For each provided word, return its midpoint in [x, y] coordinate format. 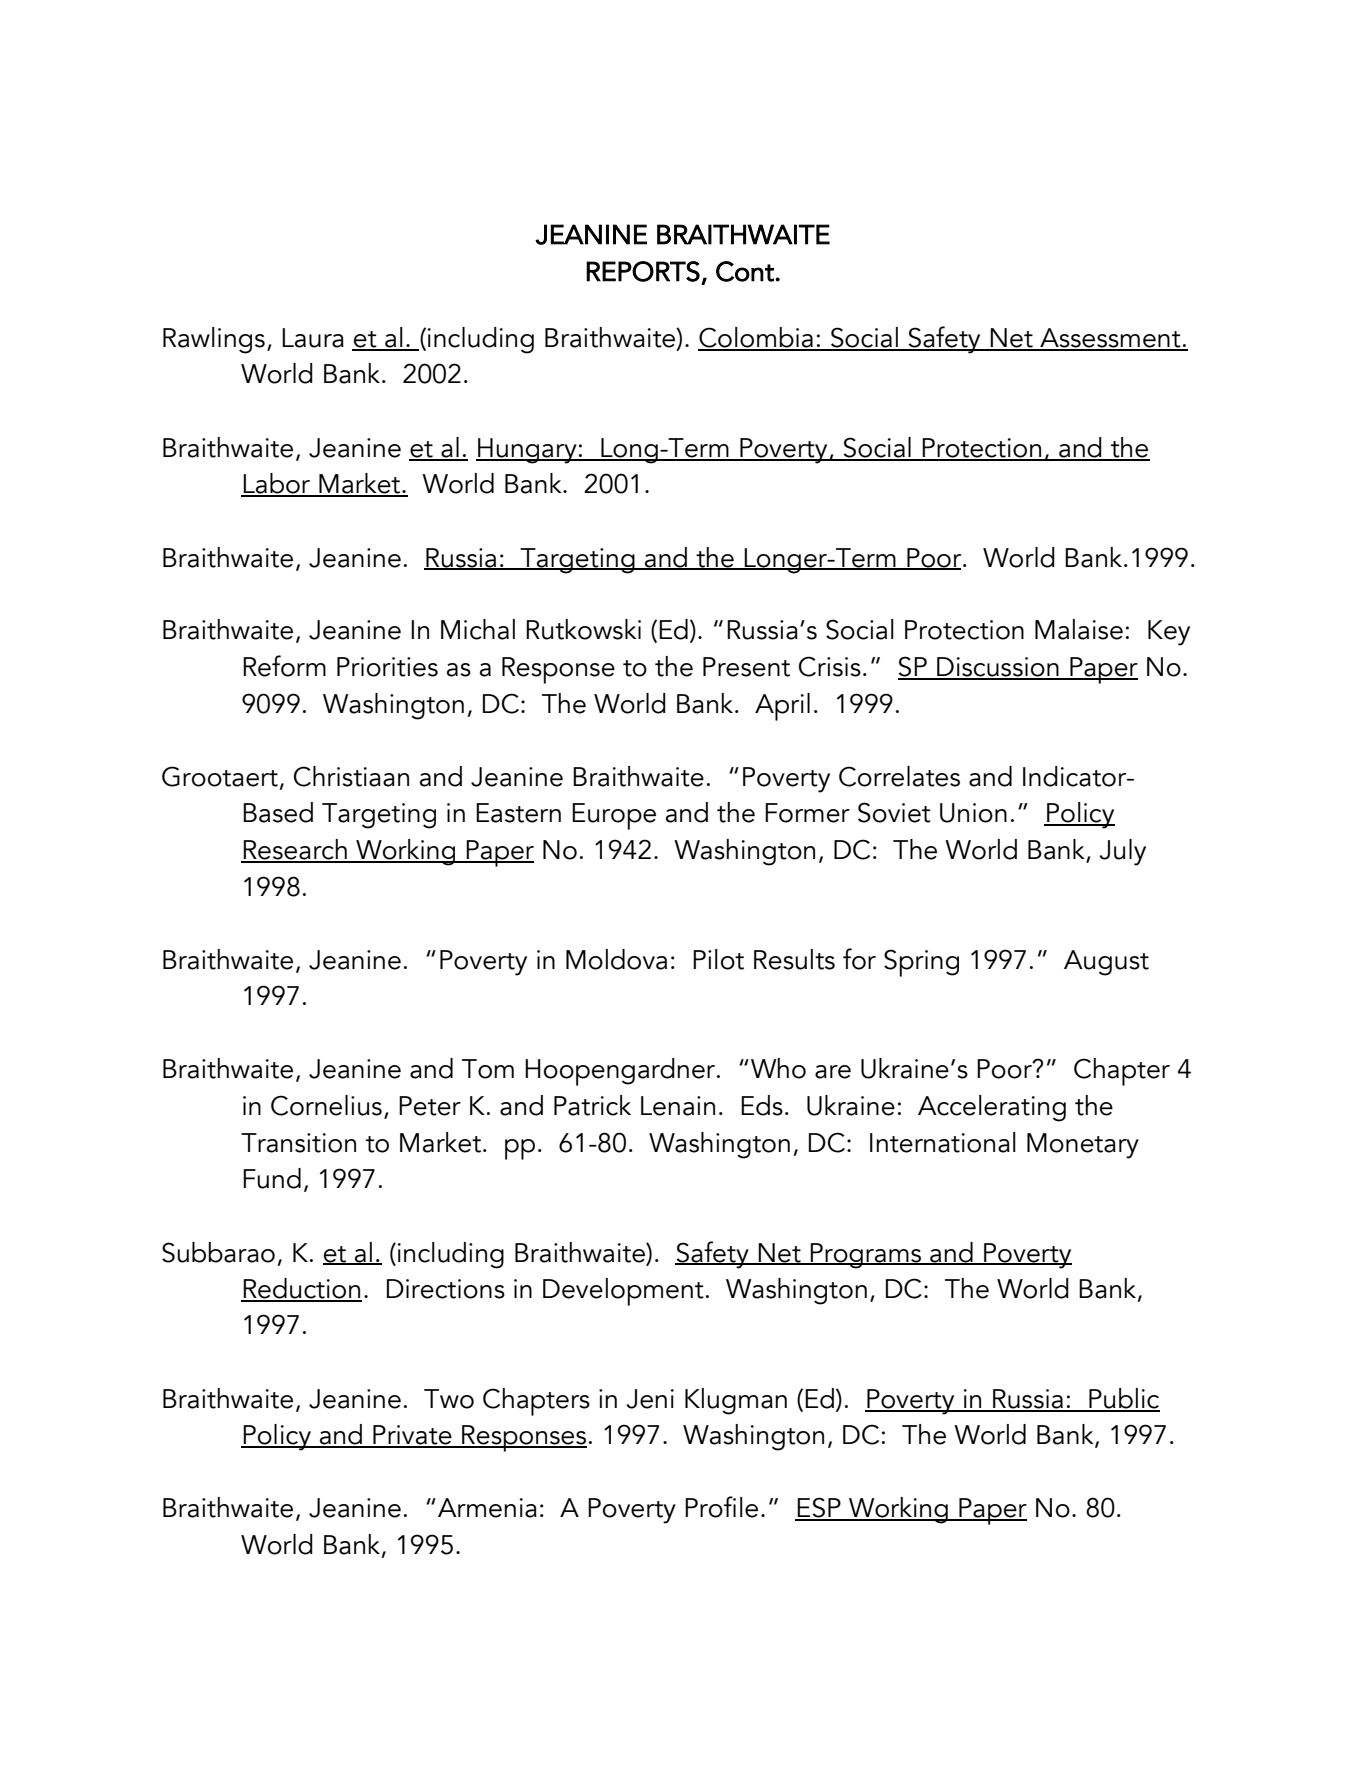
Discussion [998, 668]
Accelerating [992, 1108]
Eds [762, 1105]
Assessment [1110, 339]
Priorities [387, 667]
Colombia [756, 338]
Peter [430, 1106]
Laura [313, 338]
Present [746, 667]
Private [412, 1436]
